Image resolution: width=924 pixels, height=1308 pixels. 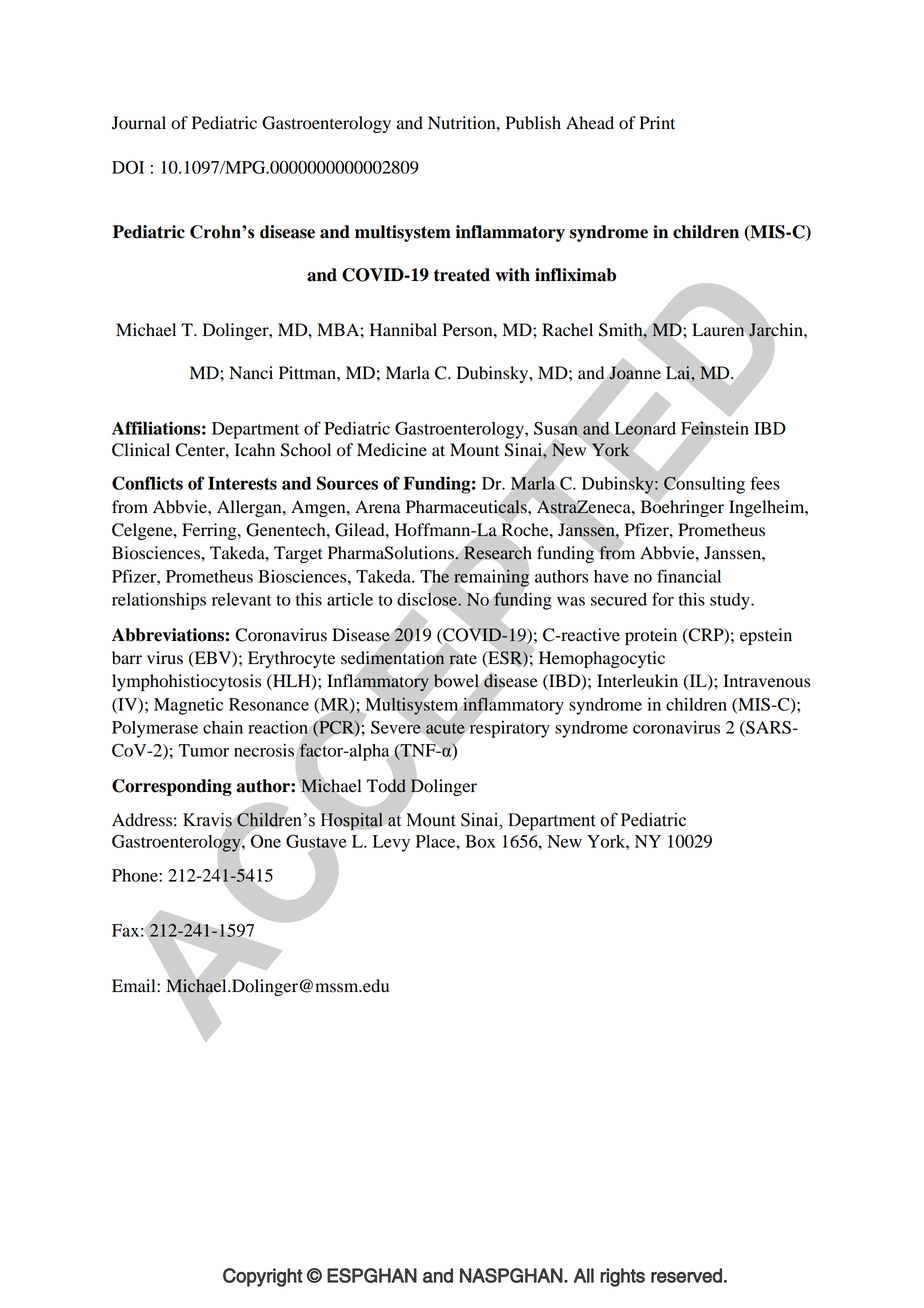 I want to click on Copyright, so click(x=263, y=1277).
